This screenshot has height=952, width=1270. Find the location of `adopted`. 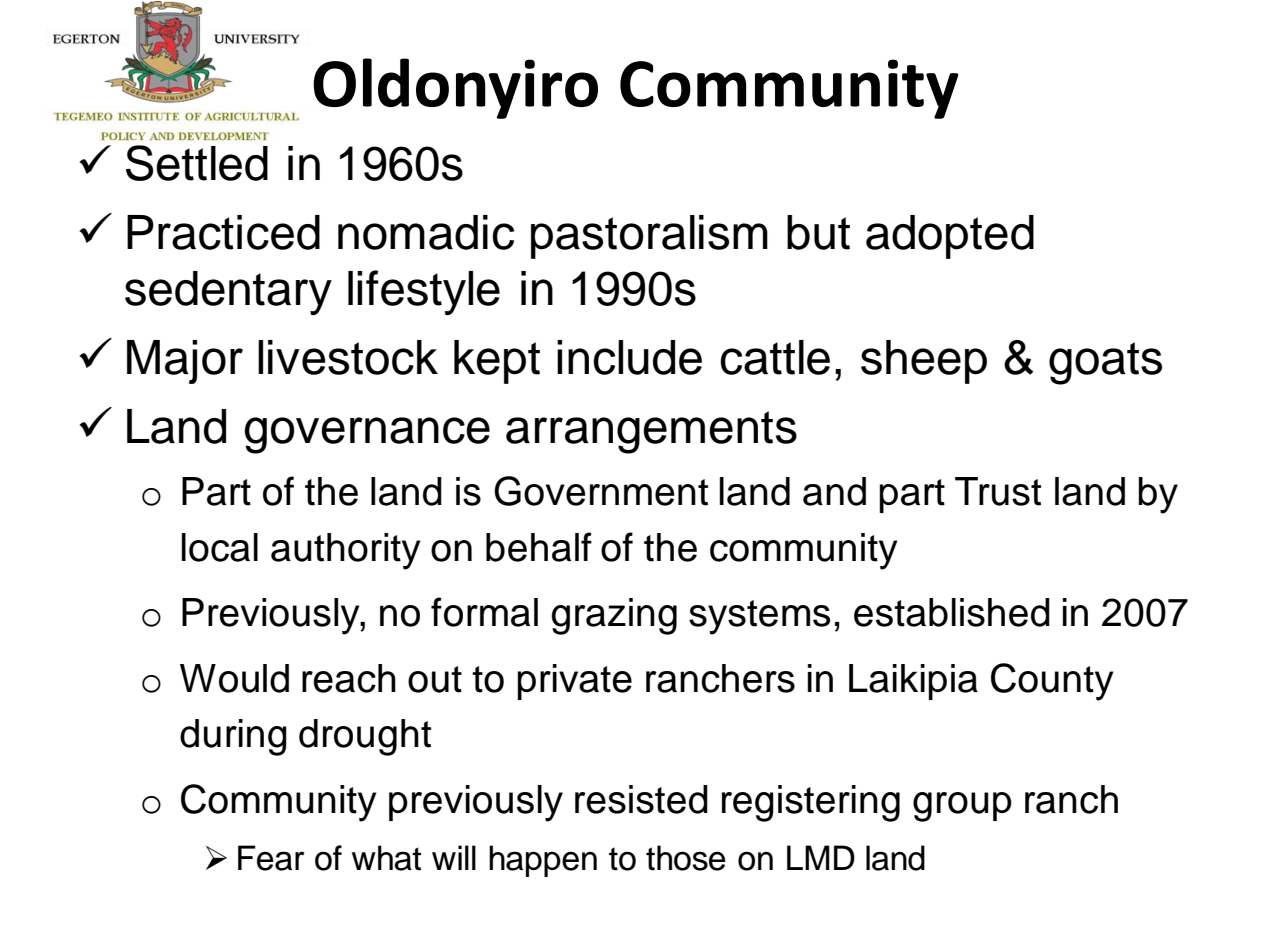

adopted is located at coordinates (950, 237).
